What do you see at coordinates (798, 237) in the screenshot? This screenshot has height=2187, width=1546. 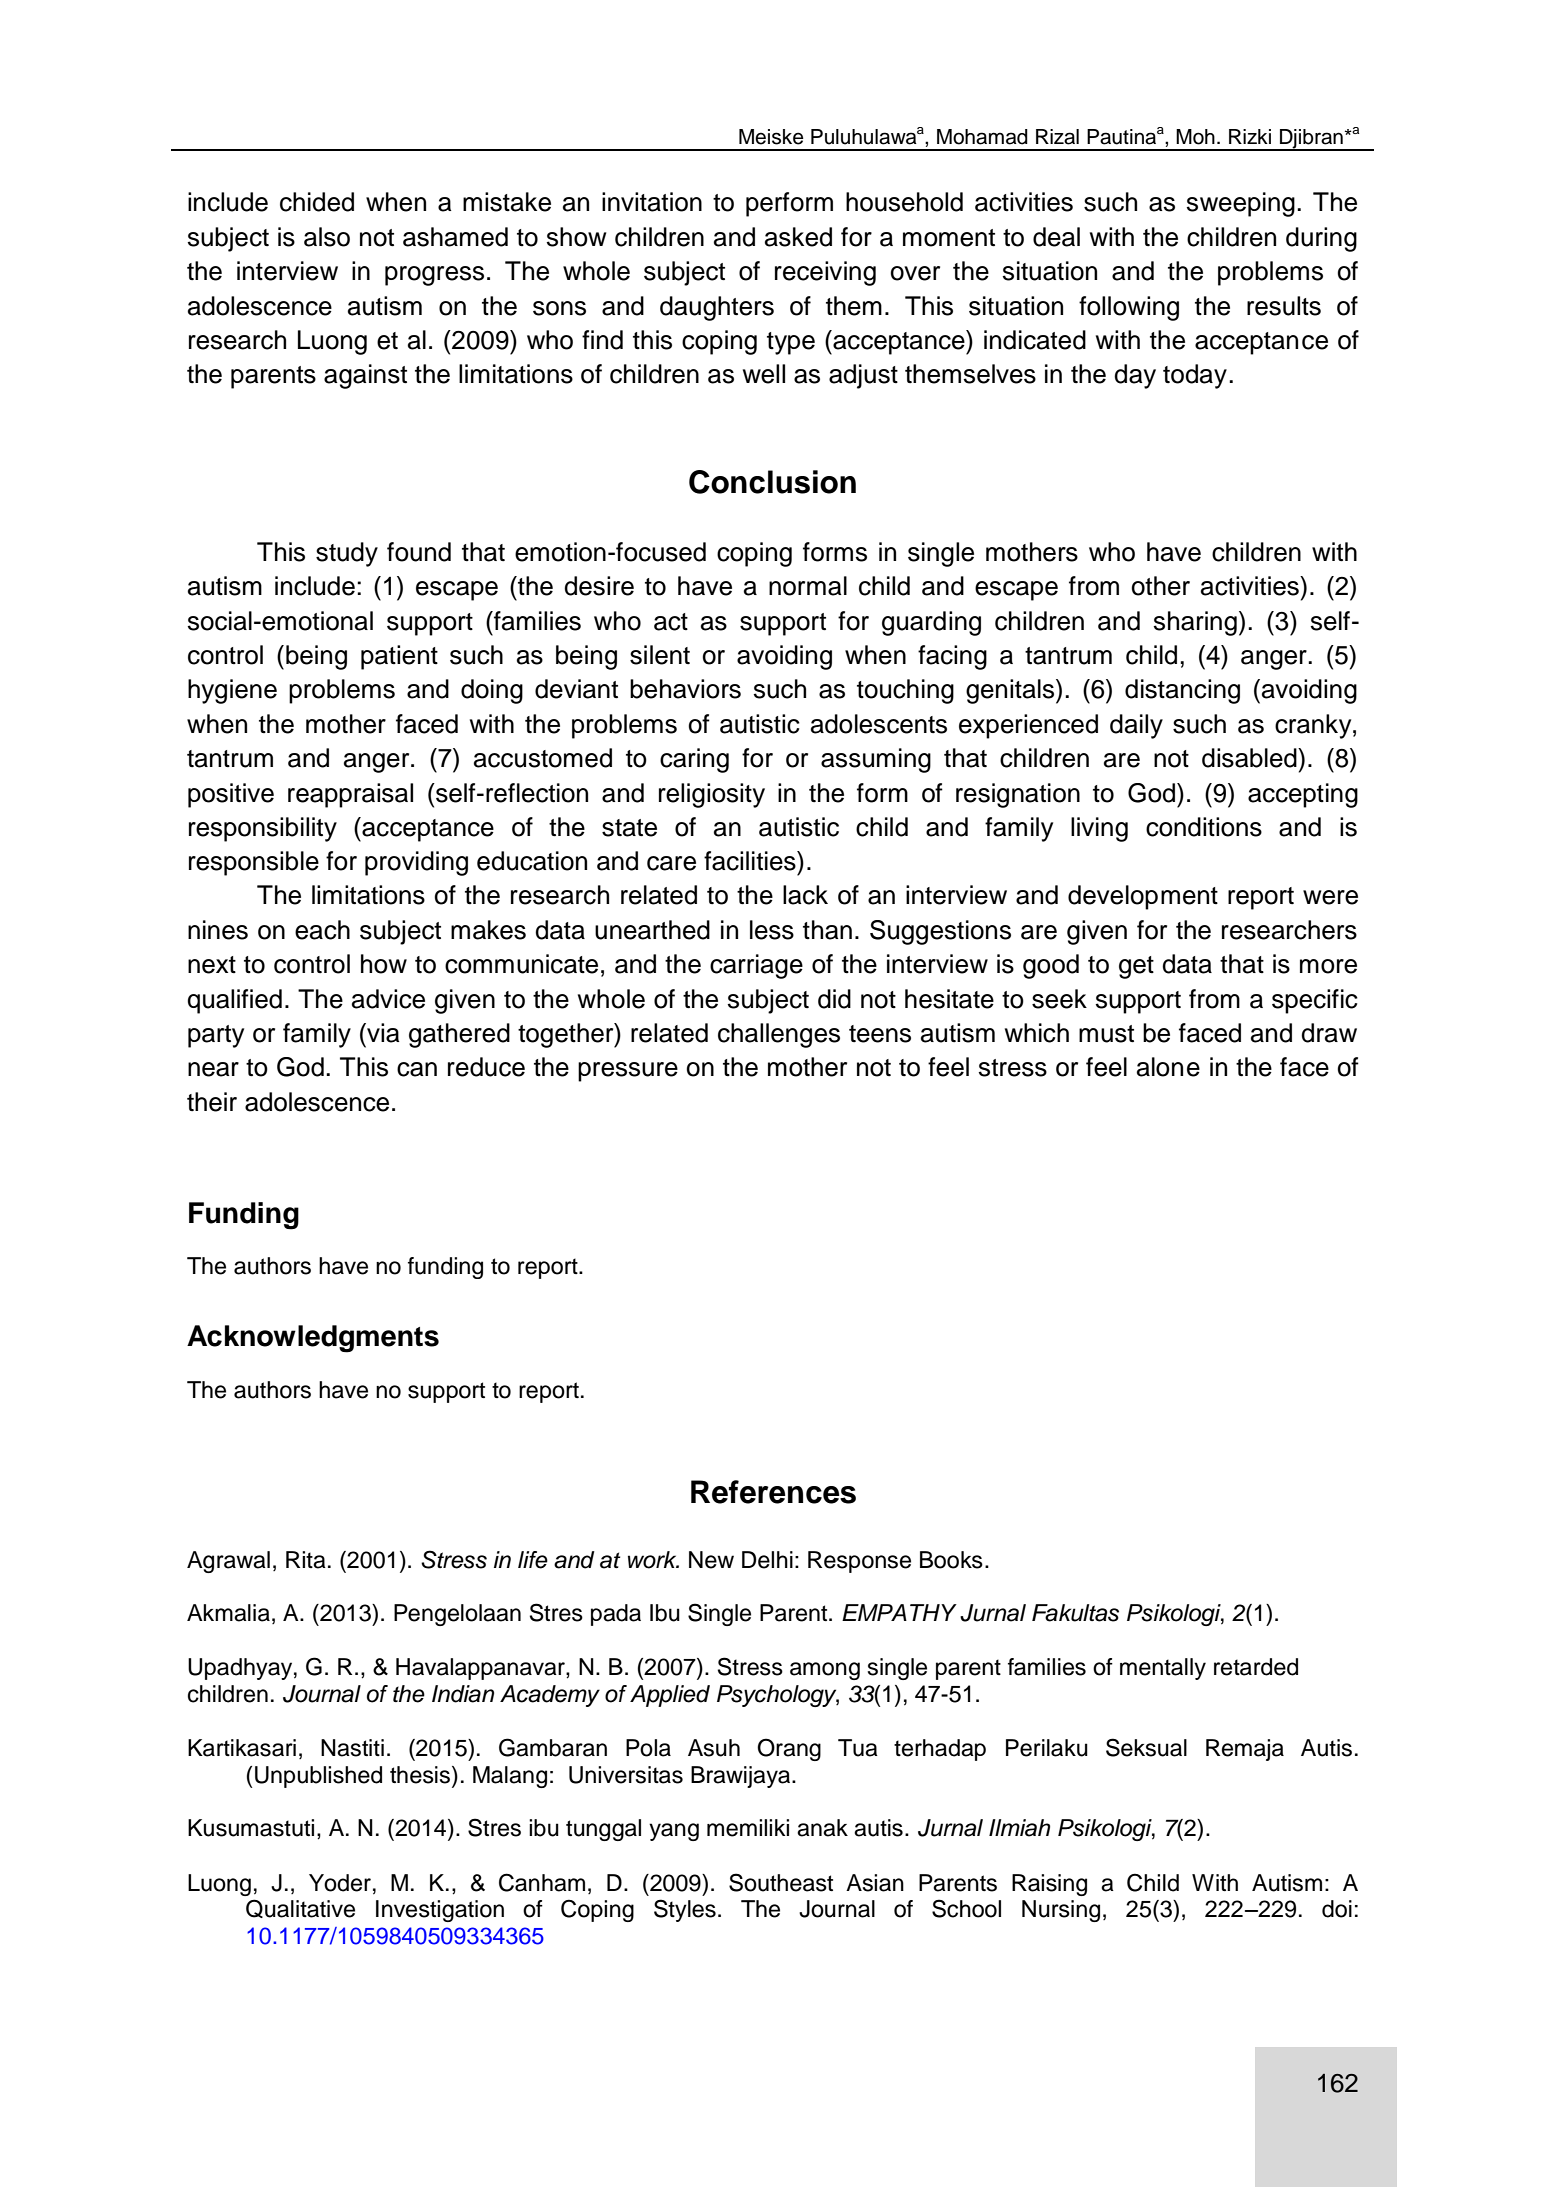 I see `asked` at bounding box center [798, 237].
